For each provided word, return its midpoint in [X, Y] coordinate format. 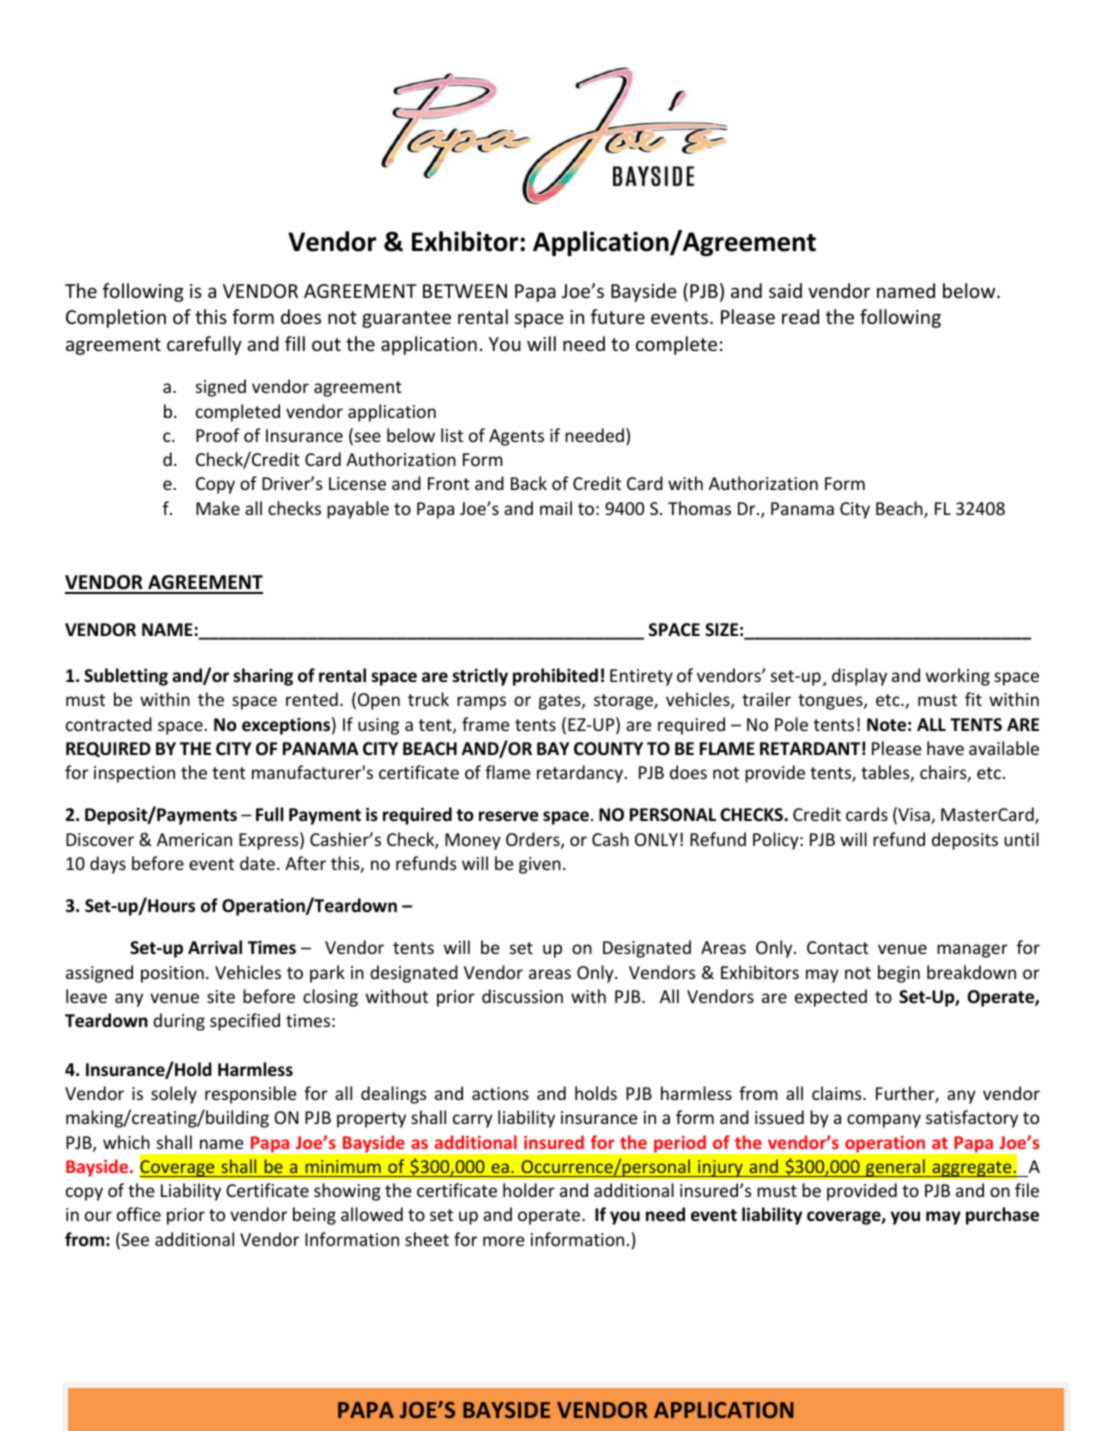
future [618, 316]
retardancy [581, 774]
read [800, 316]
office [139, 1214]
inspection [134, 774]
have [945, 748]
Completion [116, 318]
